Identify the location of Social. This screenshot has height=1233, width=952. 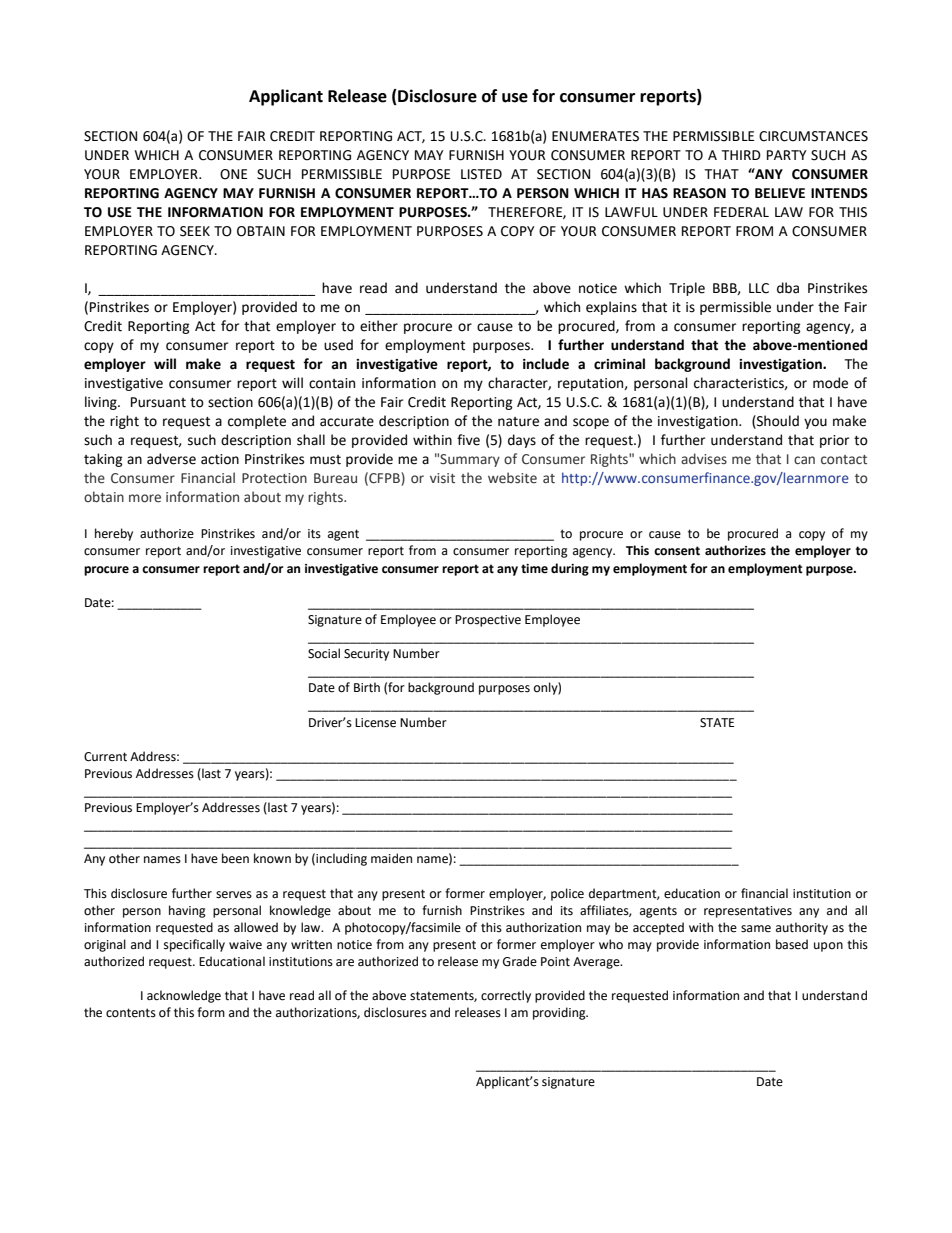
(324, 653).
